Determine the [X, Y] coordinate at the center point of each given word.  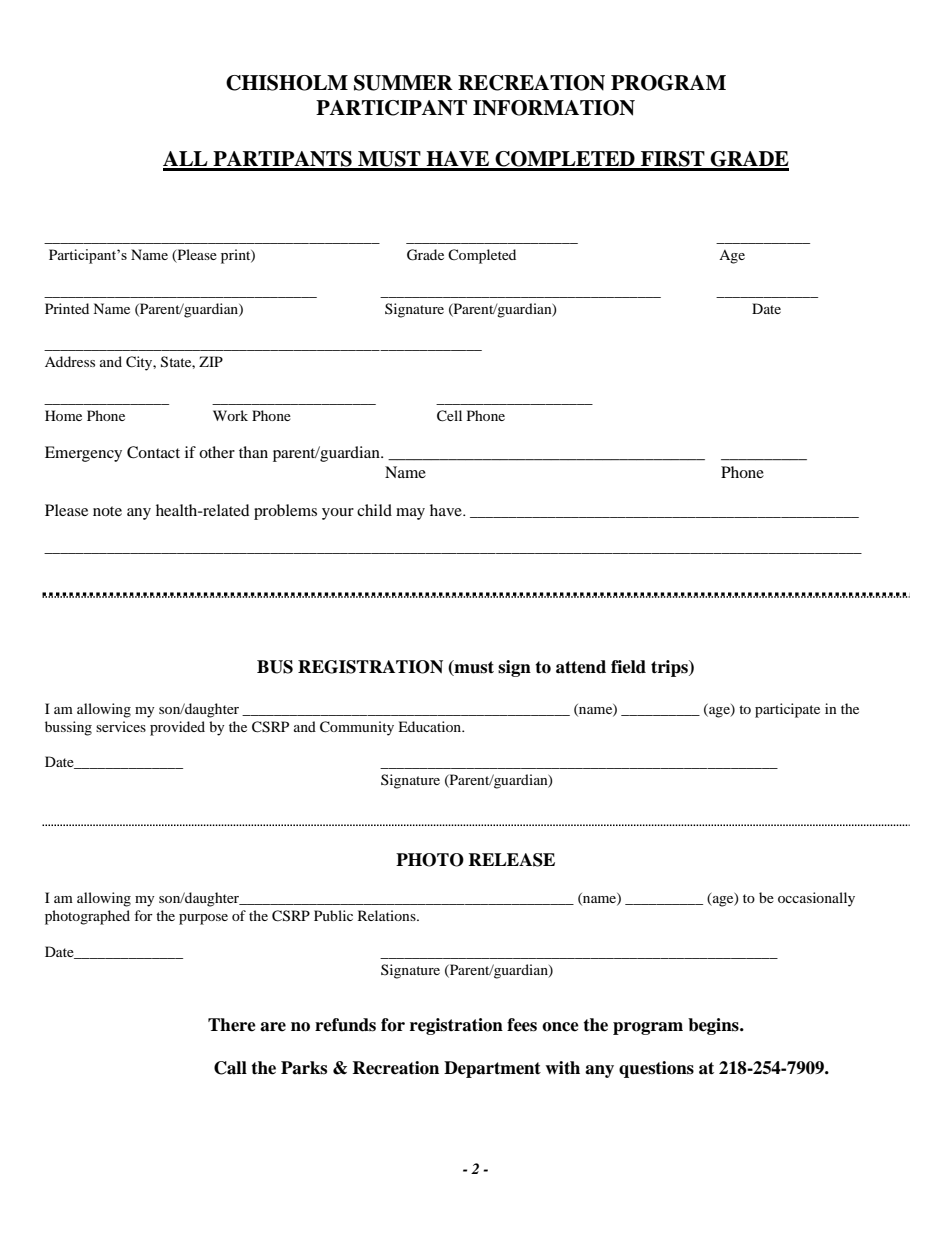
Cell [449, 416]
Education [431, 726]
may [410, 514]
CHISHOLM [287, 83]
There [232, 1025]
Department [492, 1069]
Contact [153, 452]
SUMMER [403, 83]
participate [787, 710]
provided [177, 728]
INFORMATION [554, 108]
